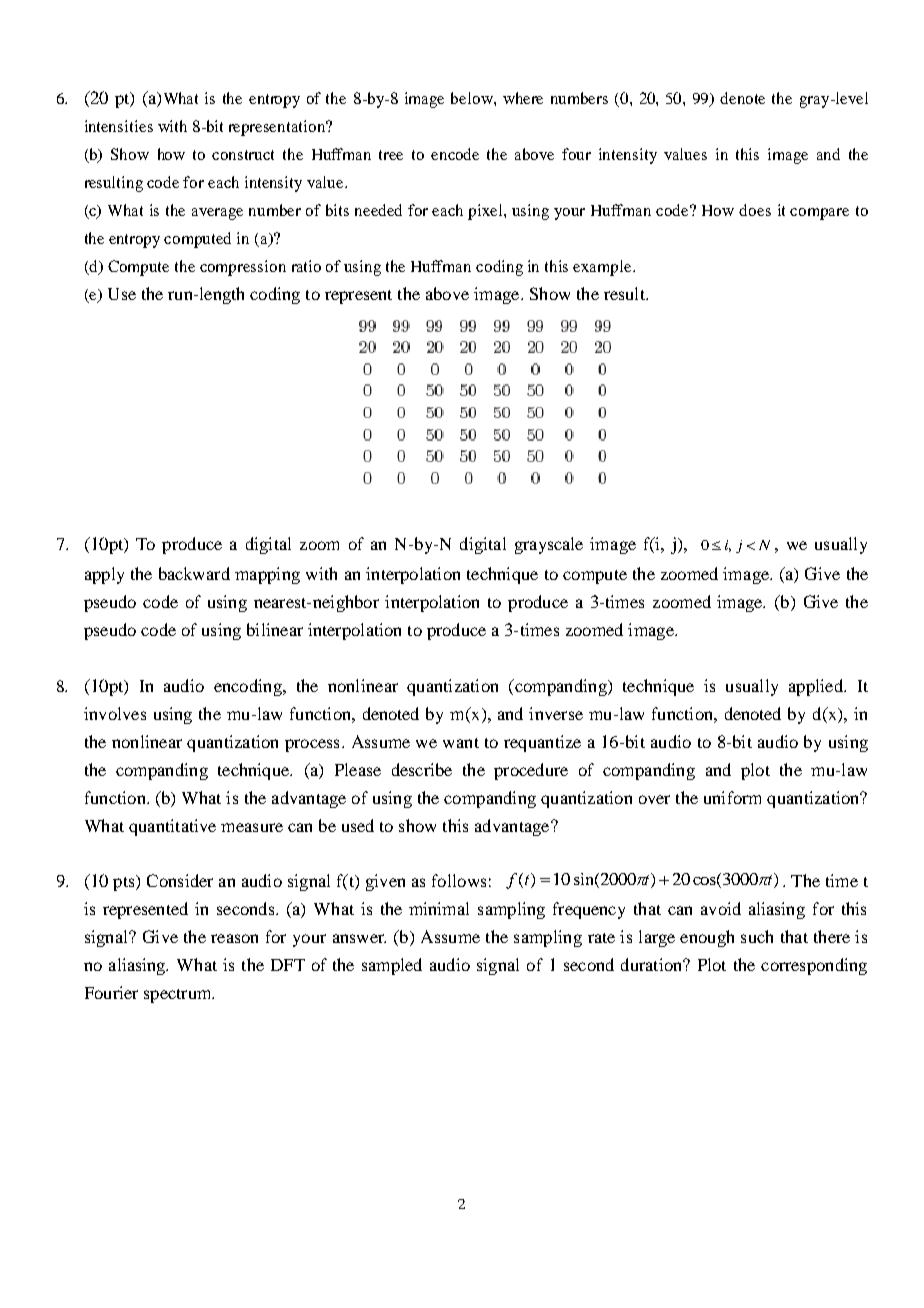 The image size is (924, 1308). What do you see at coordinates (732, 797) in the document?
I see `uniform` at bounding box center [732, 797].
